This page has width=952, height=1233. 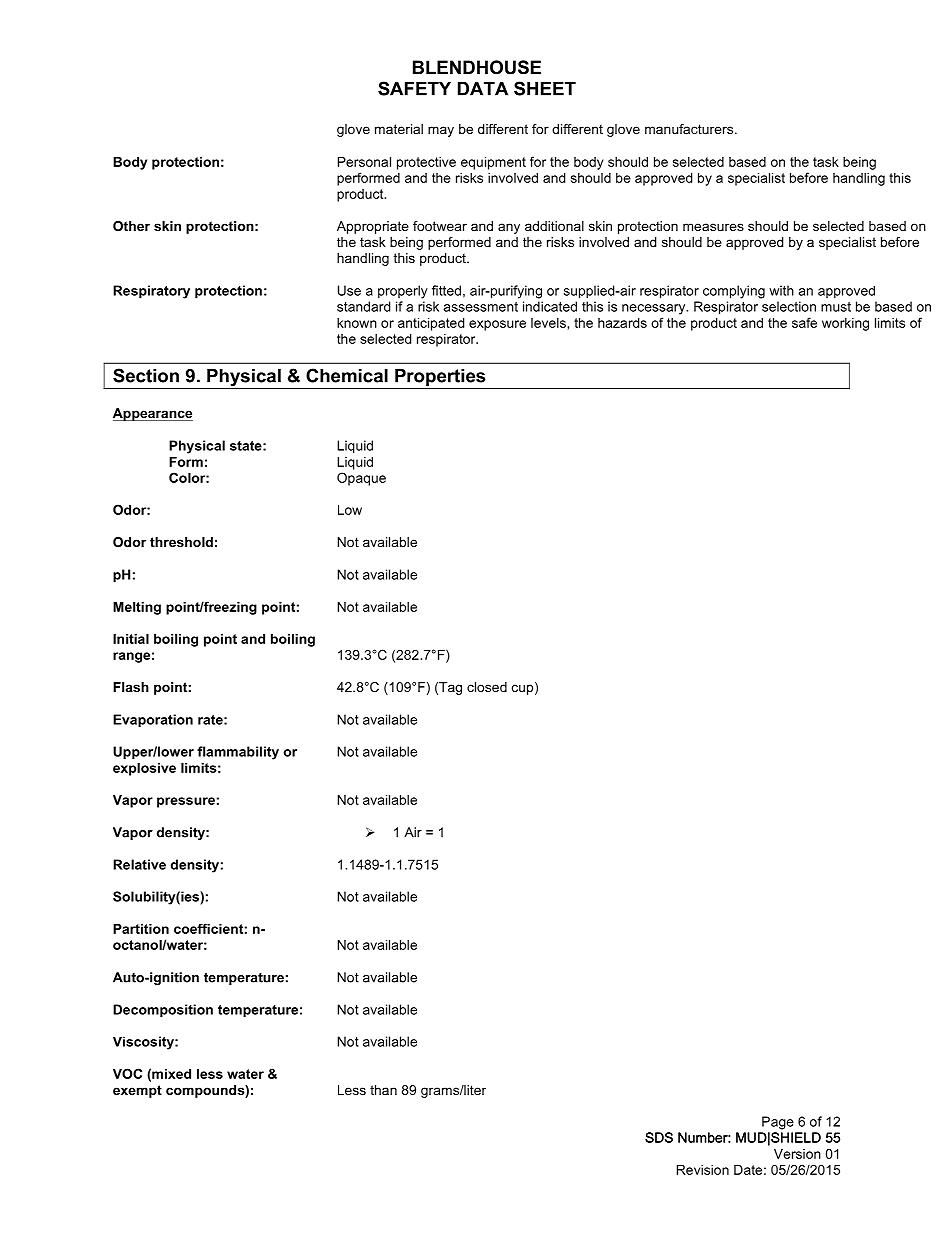 I want to click on DATA, so click(x=483, y=89).
